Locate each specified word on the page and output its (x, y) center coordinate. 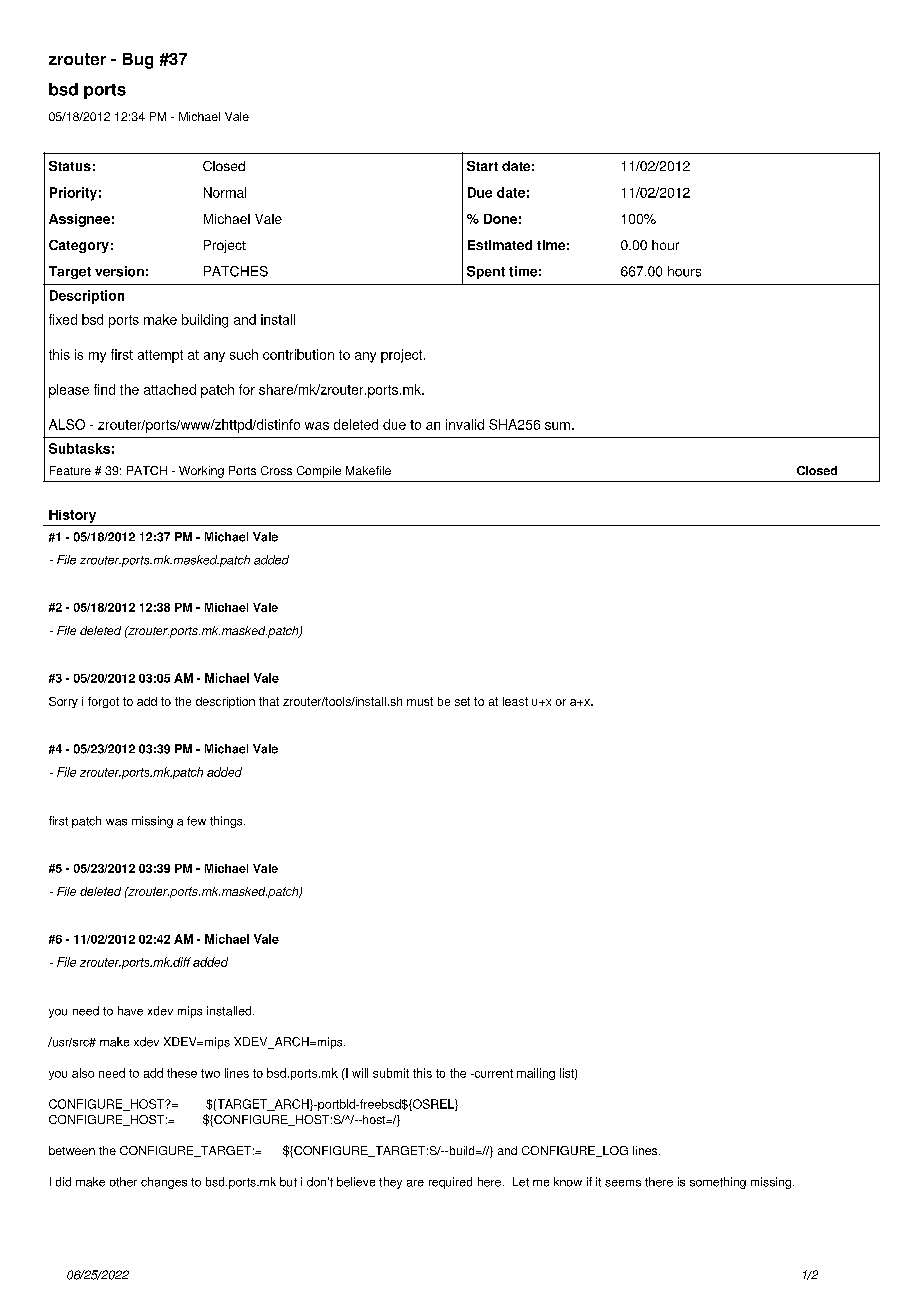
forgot (103, 702)
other (123, 1182)
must (420, 701)
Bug (138, 61)
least (515, 701)
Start (482, 166)
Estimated (500, 245)
